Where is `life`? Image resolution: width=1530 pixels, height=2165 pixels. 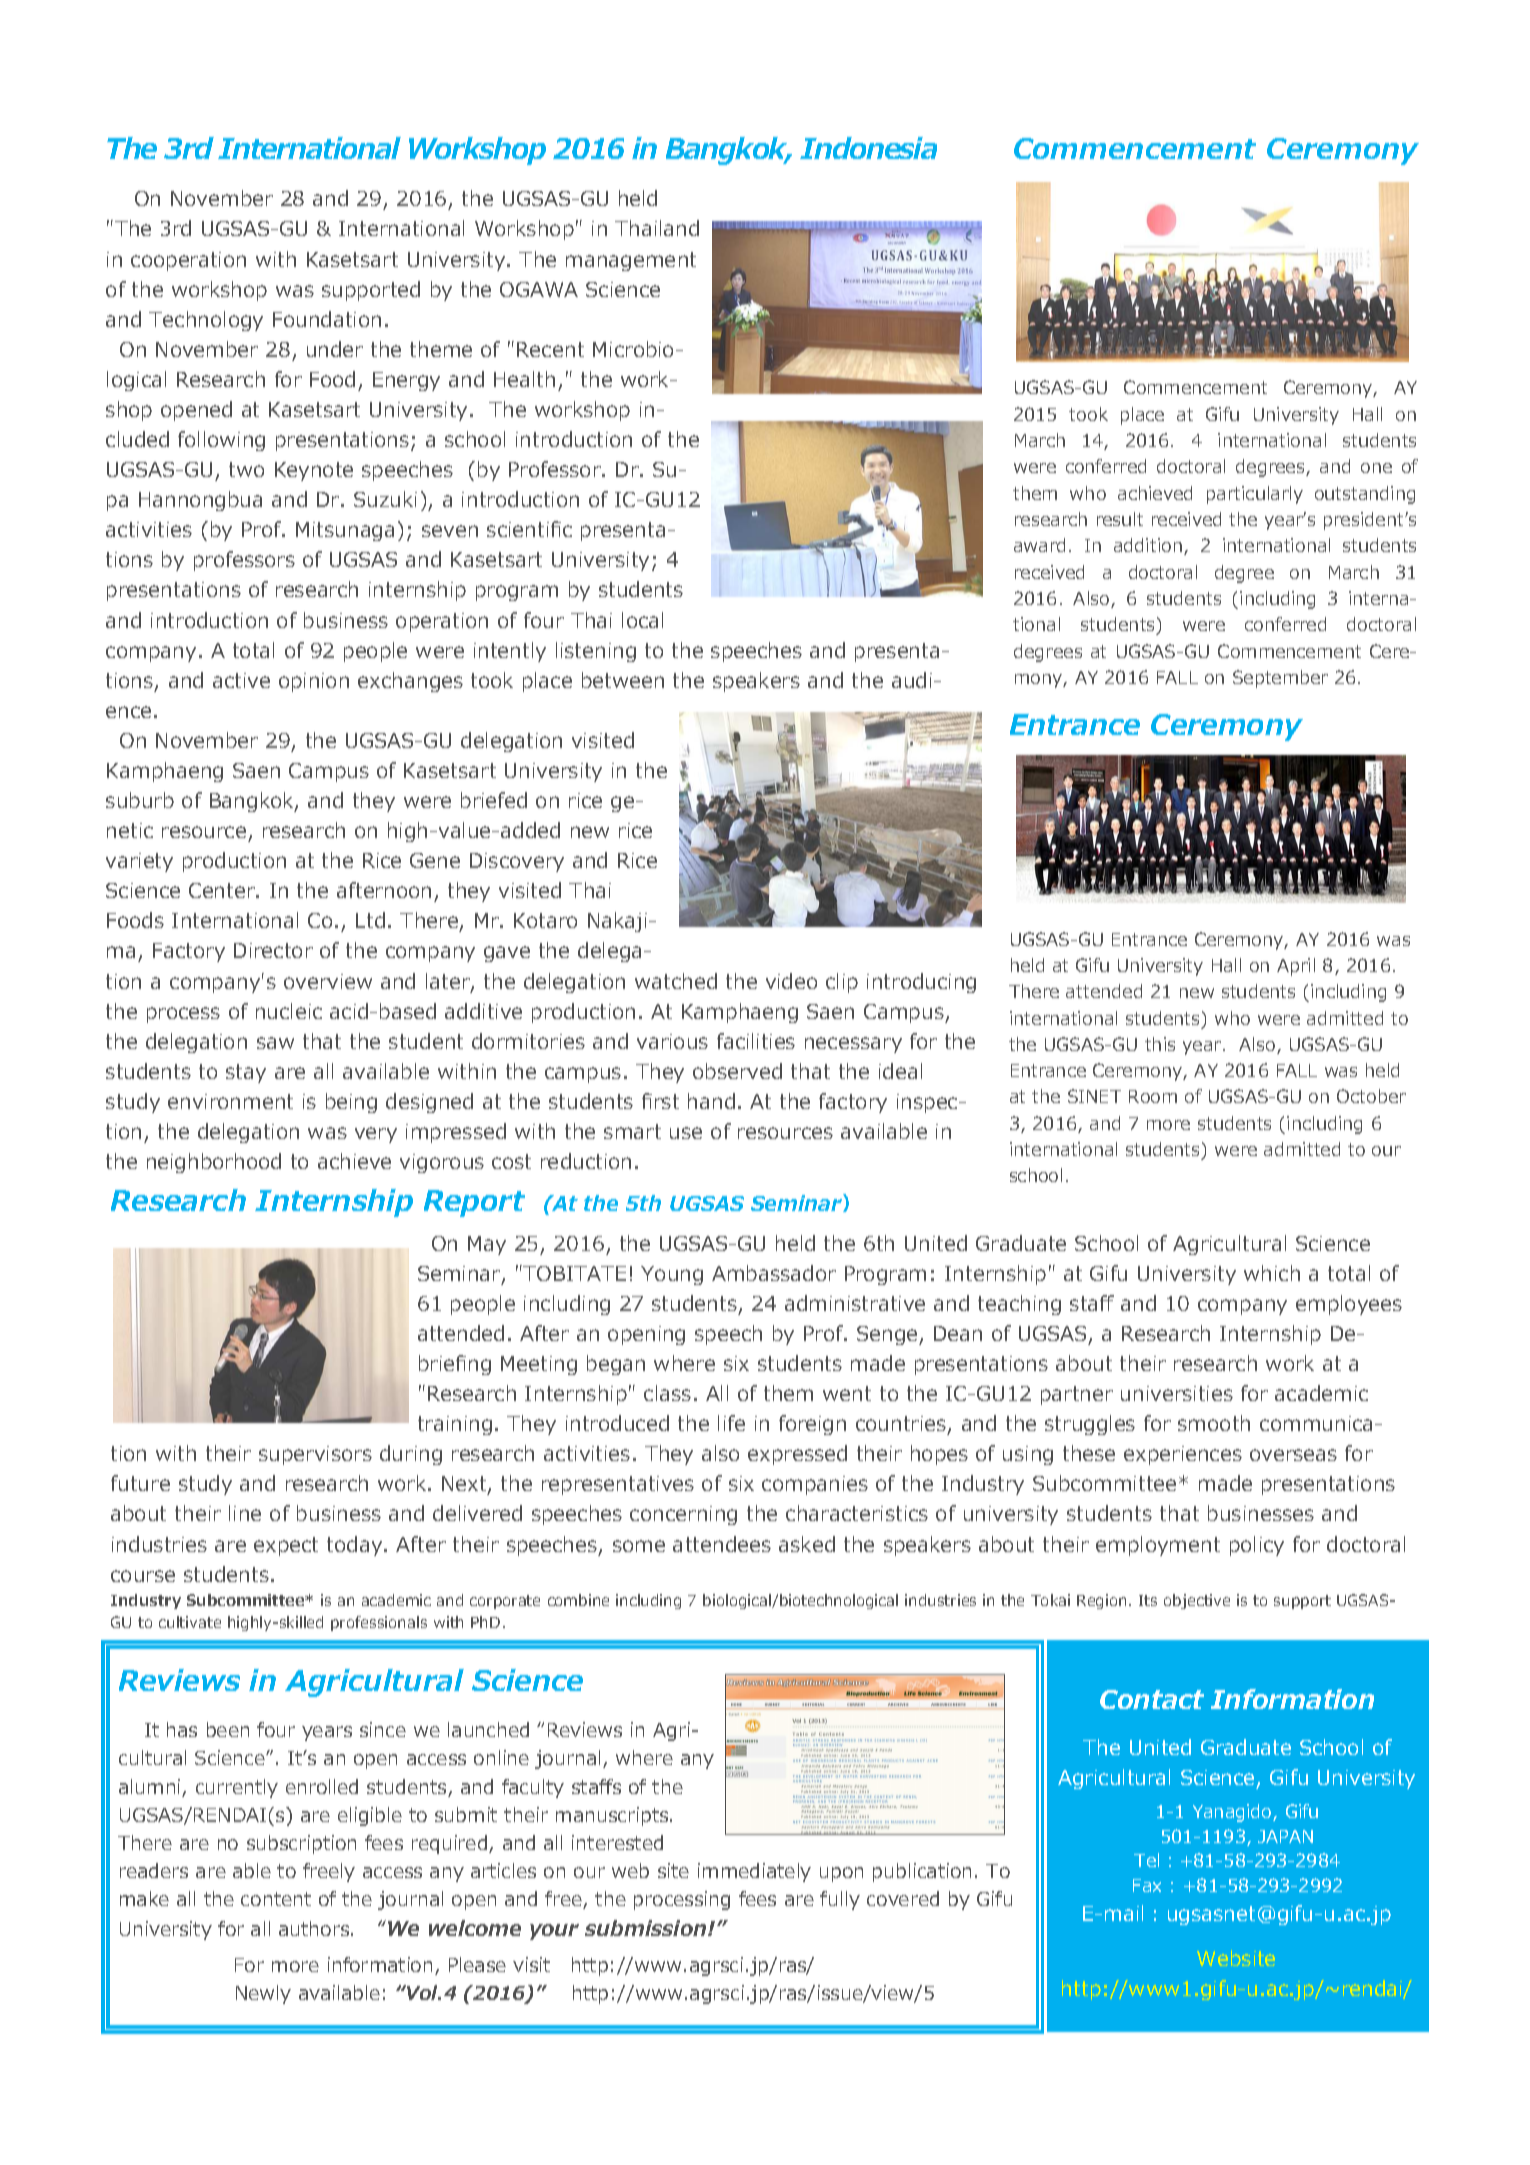 life is located at coordinates (731, 1423).
